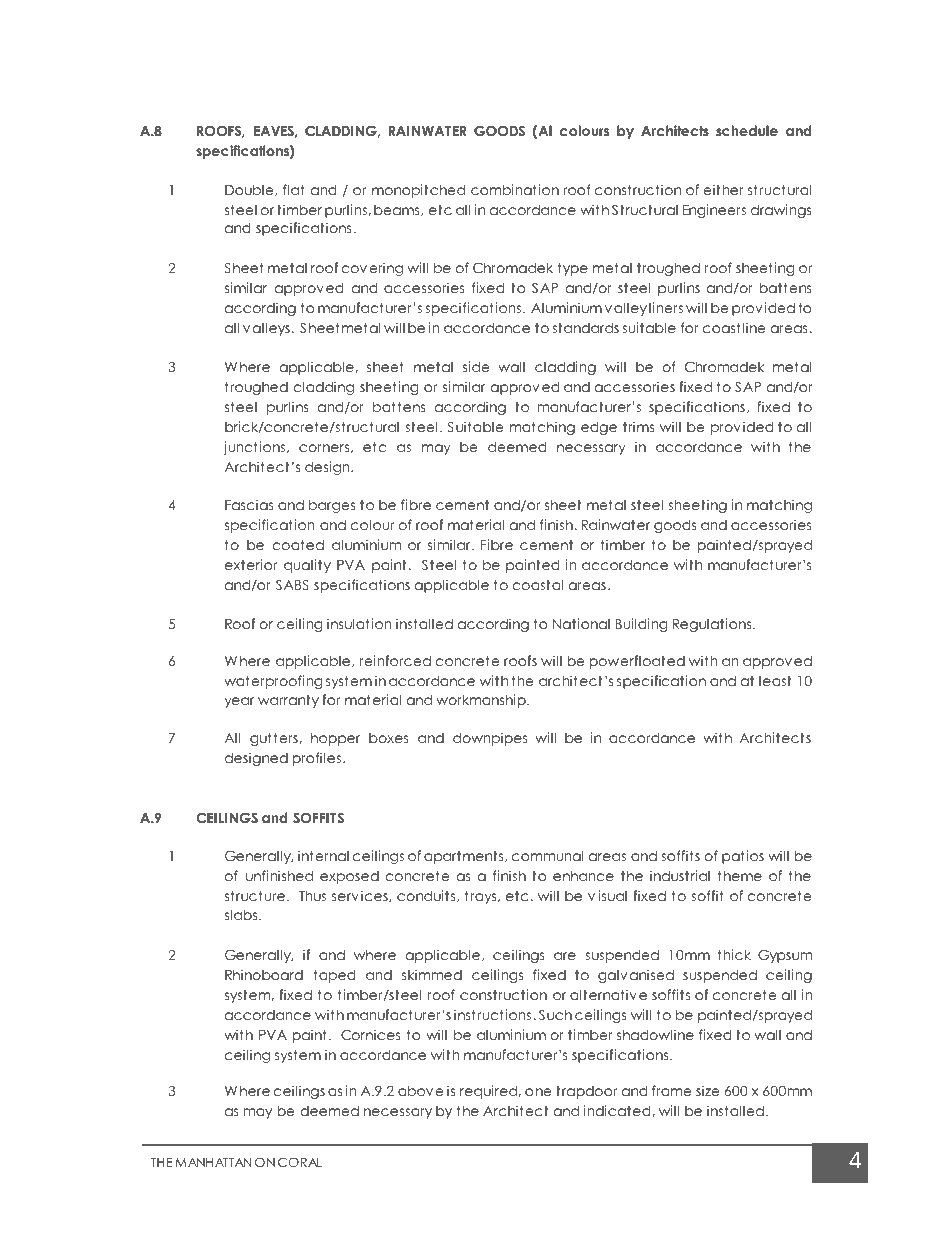 This image has height=1233, width=952. I want to click on trims, so click(638, 426).
